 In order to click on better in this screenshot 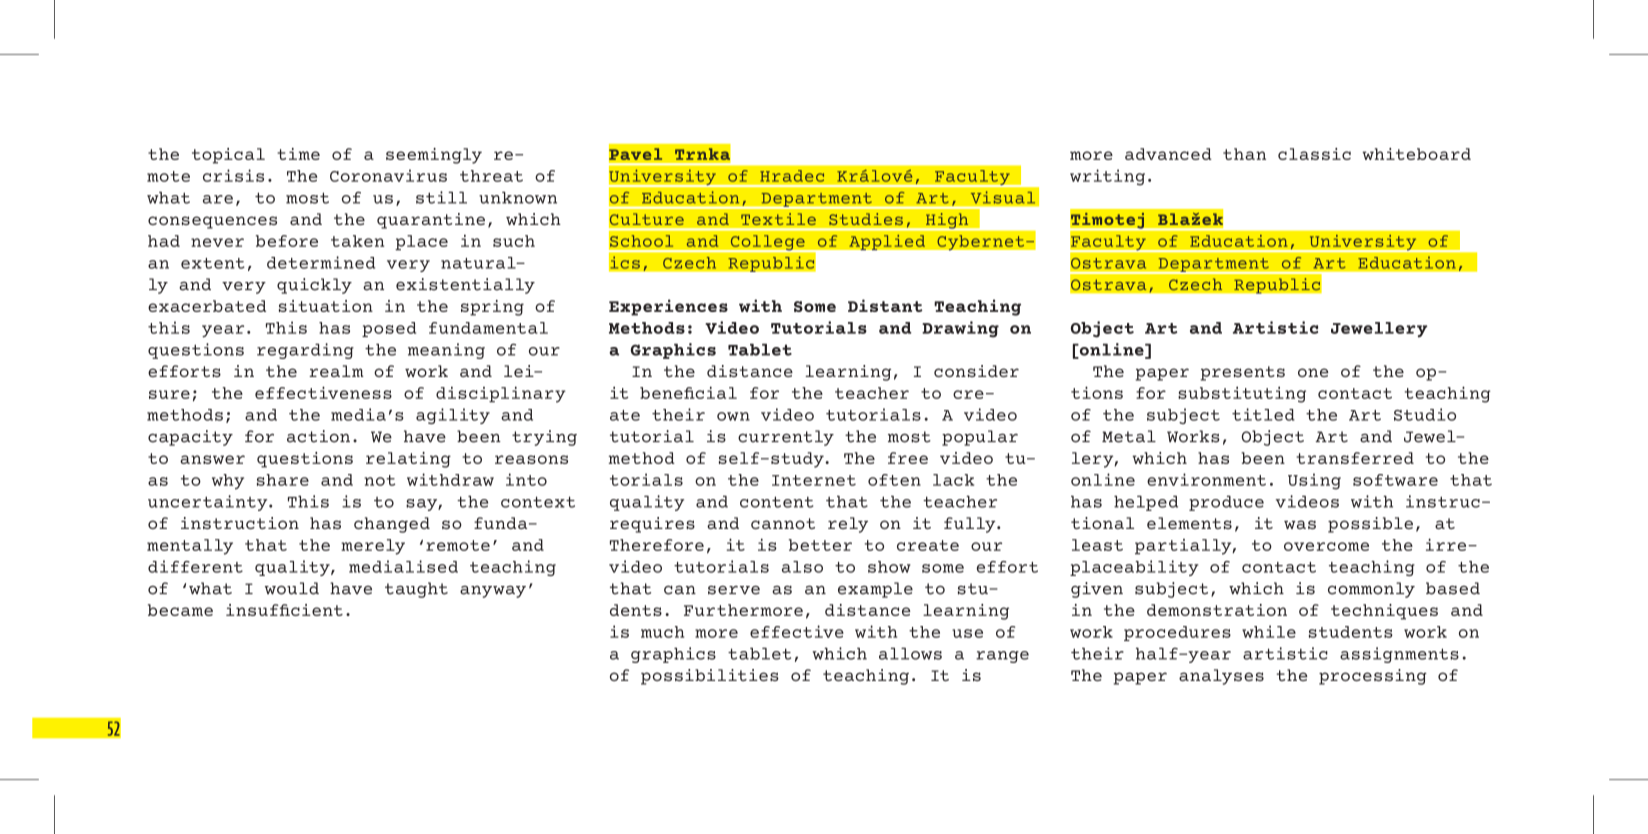, I will do `click(820, 545)`.
